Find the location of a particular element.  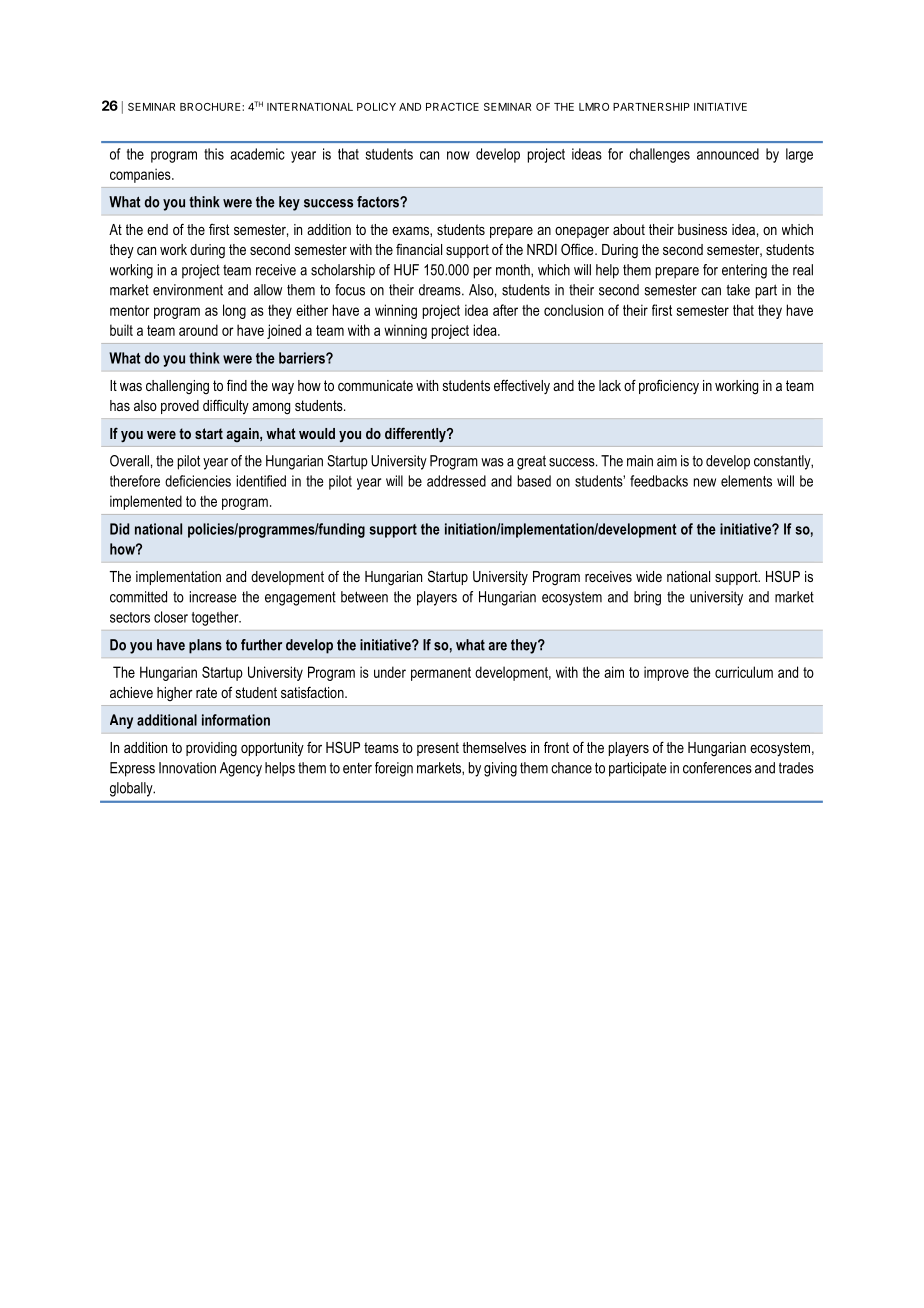

PRACTICE is located at coordinates (452, 107).
